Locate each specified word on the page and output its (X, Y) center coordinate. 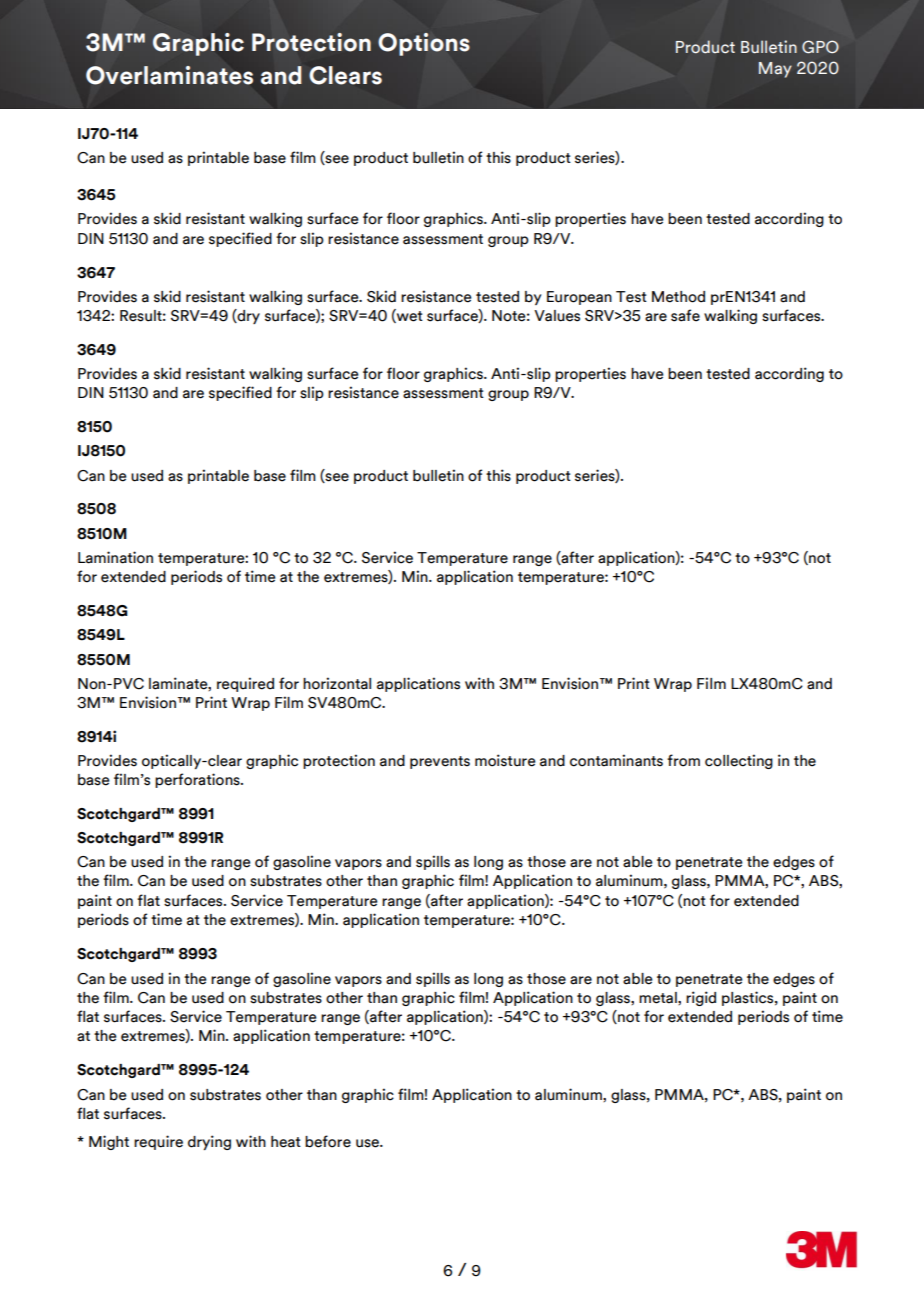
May (775, 70)
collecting (739, 761)
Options (424, 44)
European (579, 298)
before (328, 1141)
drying (209, 1142)
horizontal (337, 683)
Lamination (115, 557)
